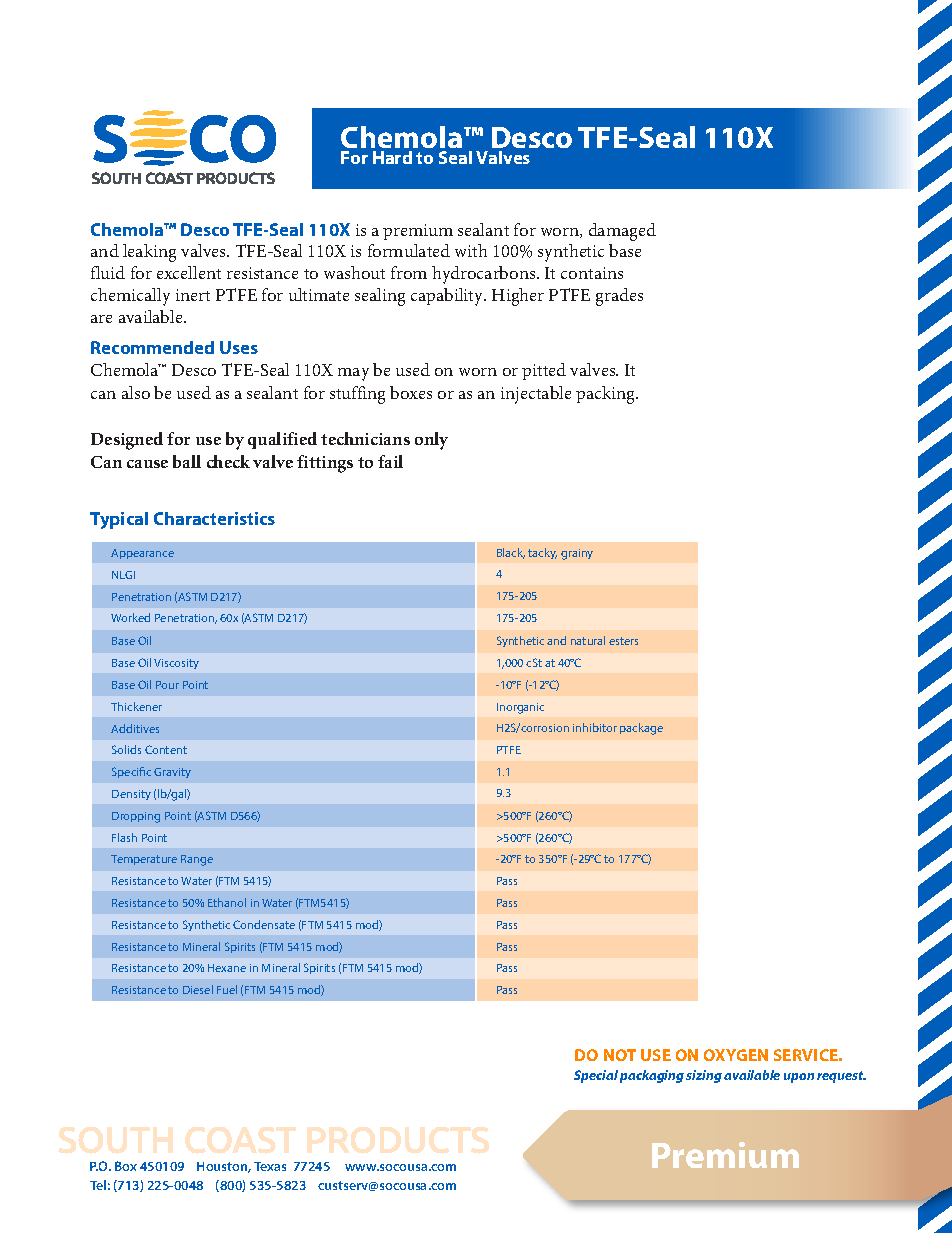 This page has width=952, height=1233. I want to click on Characteristics, so click(214, 518).
